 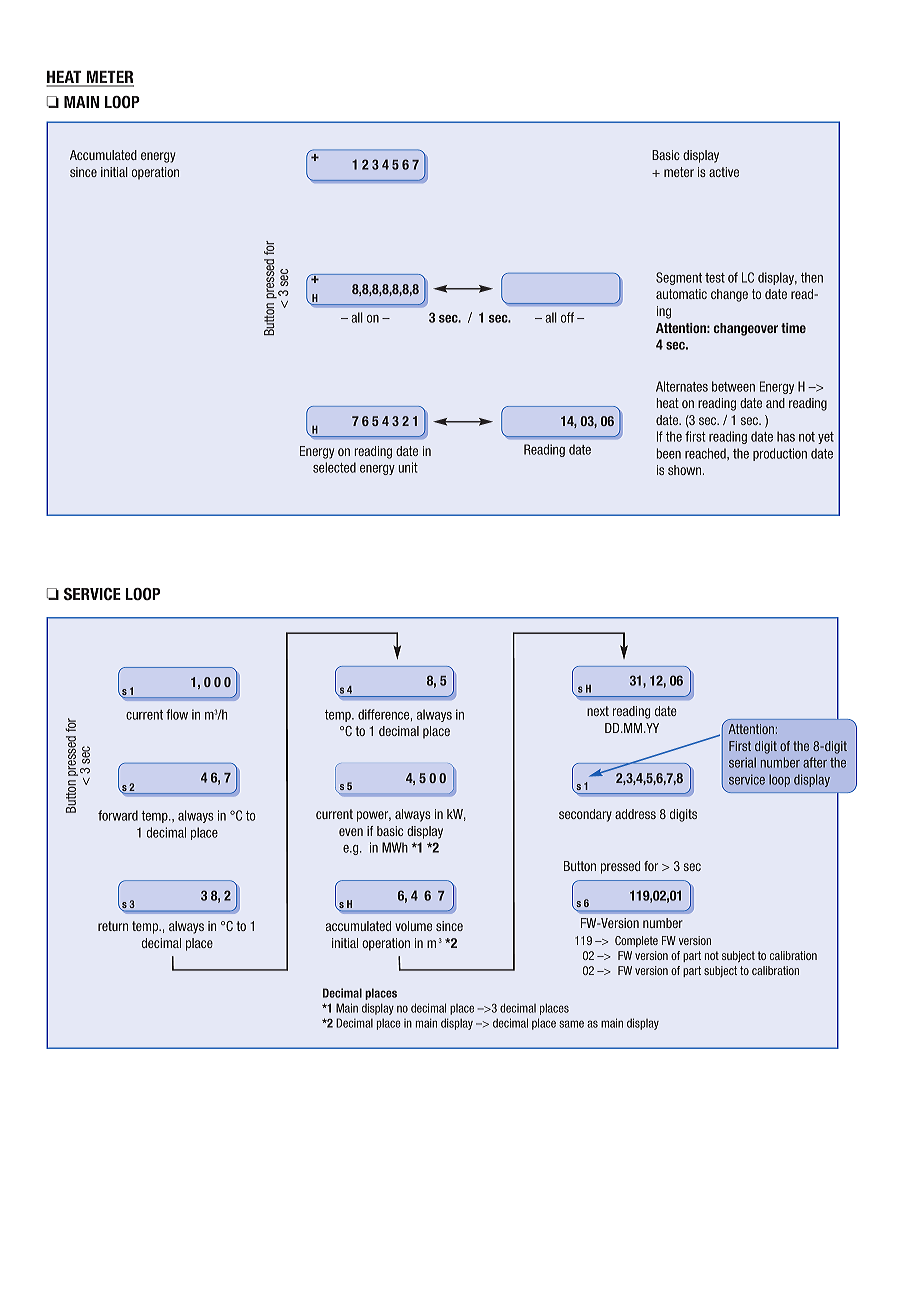 I want to click on Segment, so click(x=679, y=278).
